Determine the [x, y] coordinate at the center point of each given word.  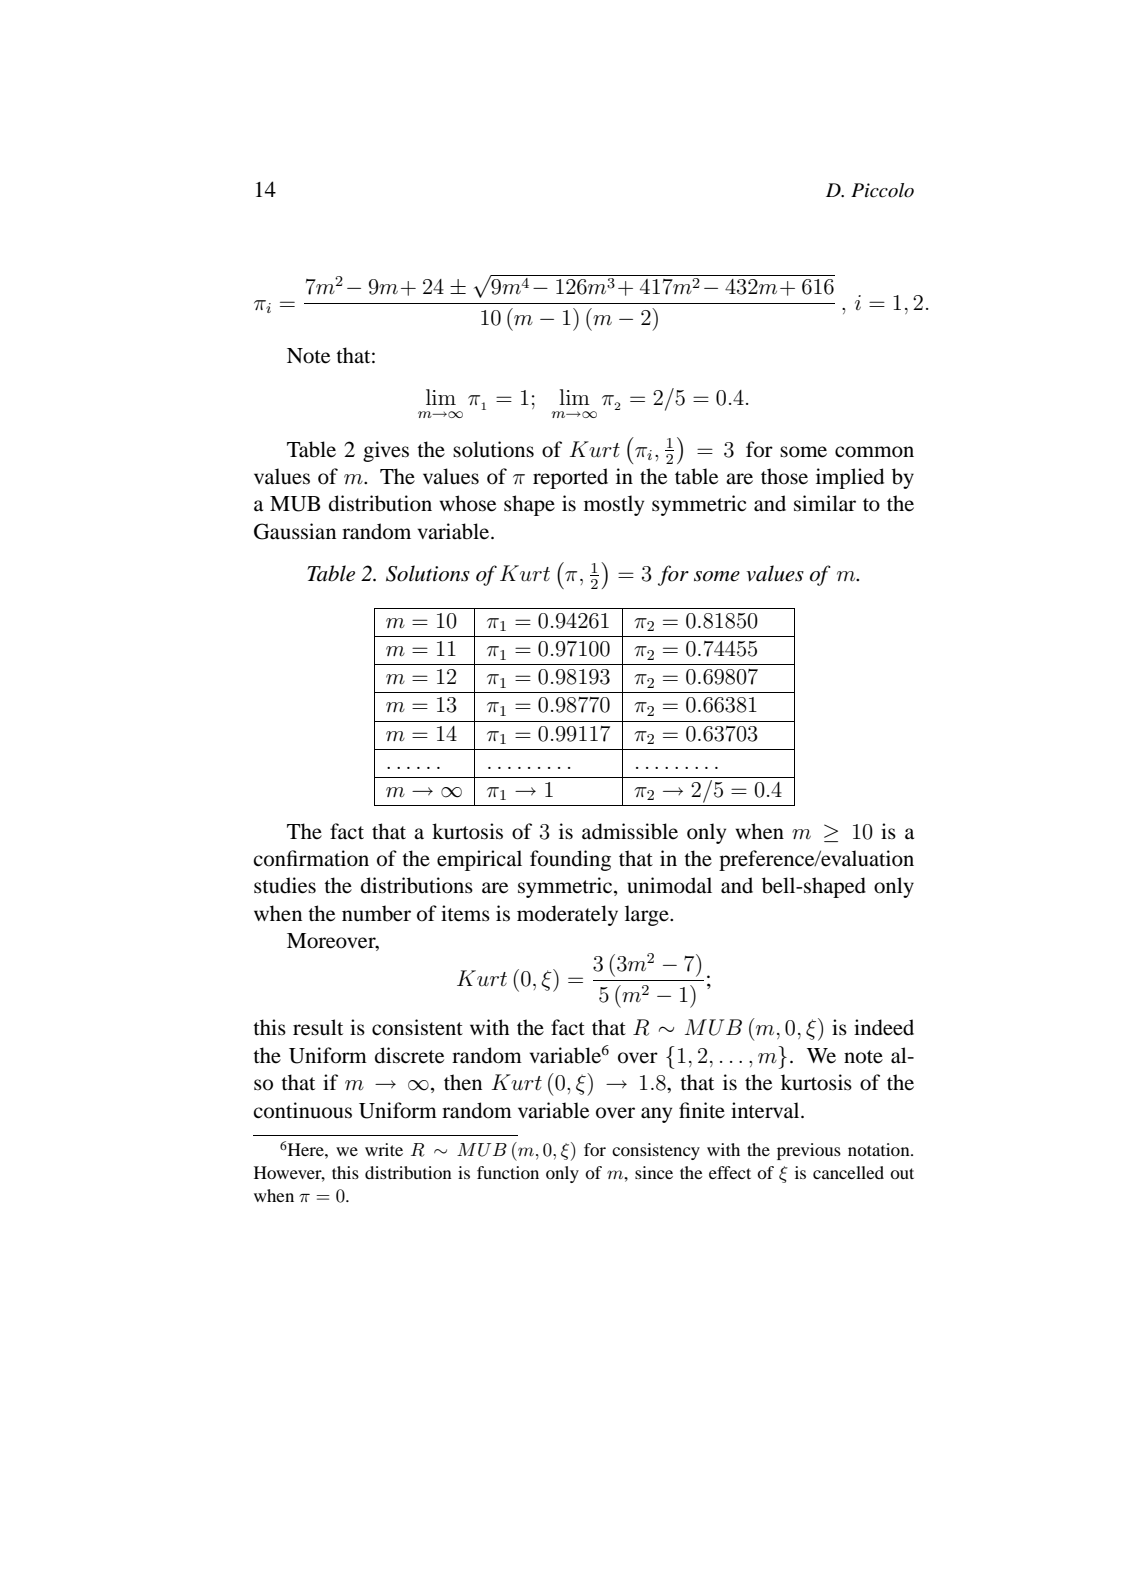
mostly [614, 505]
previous [809, 1151]
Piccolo [882, 190]
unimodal [669, 885]
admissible [630, 831]
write [384, 1149]
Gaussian [295, 531]
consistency [656, 1151]
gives [386, 451]
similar [825, 503]
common [874, 452]
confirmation [311, 858]
